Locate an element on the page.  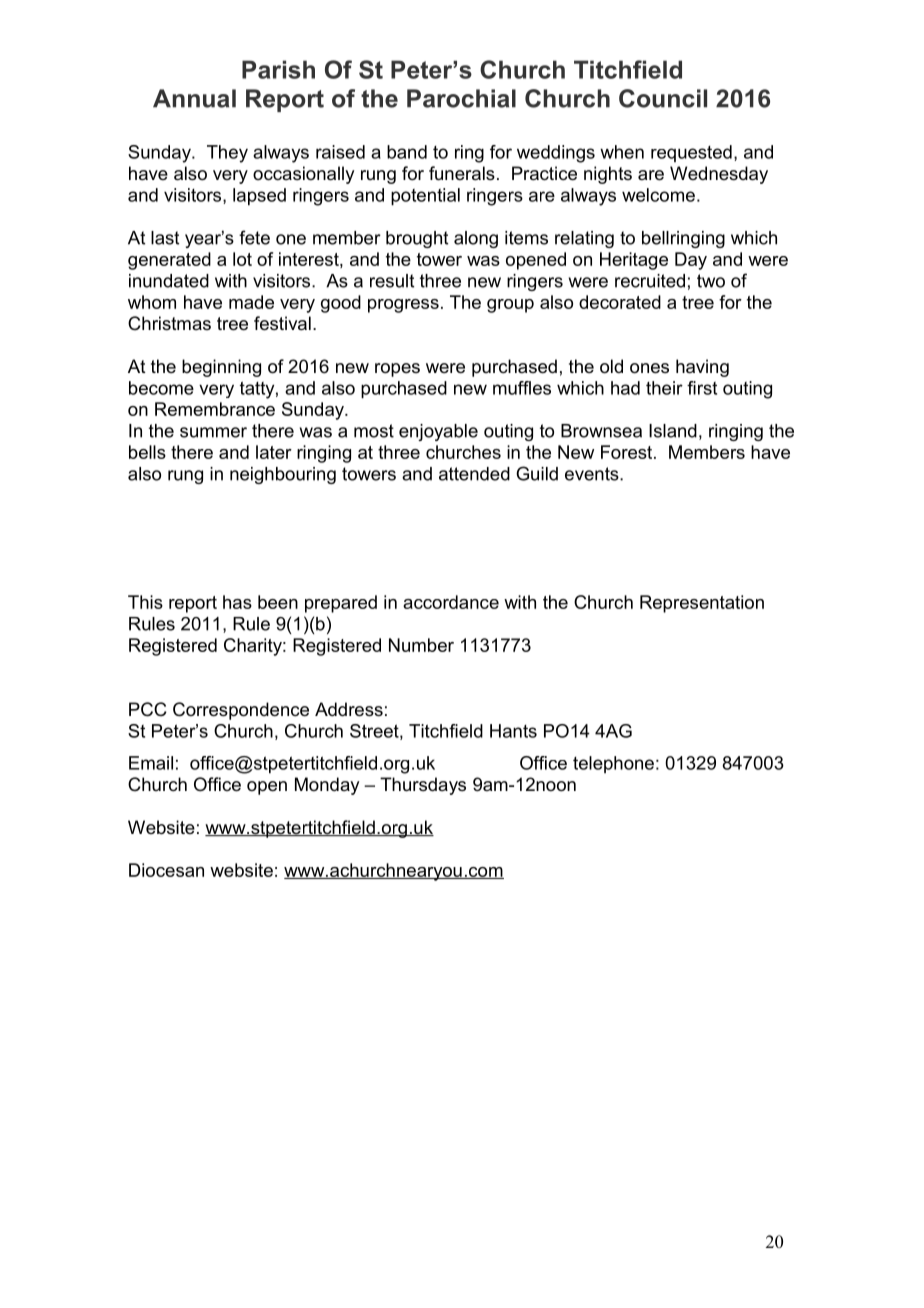
Annual is located at coordinates (194, 98).
